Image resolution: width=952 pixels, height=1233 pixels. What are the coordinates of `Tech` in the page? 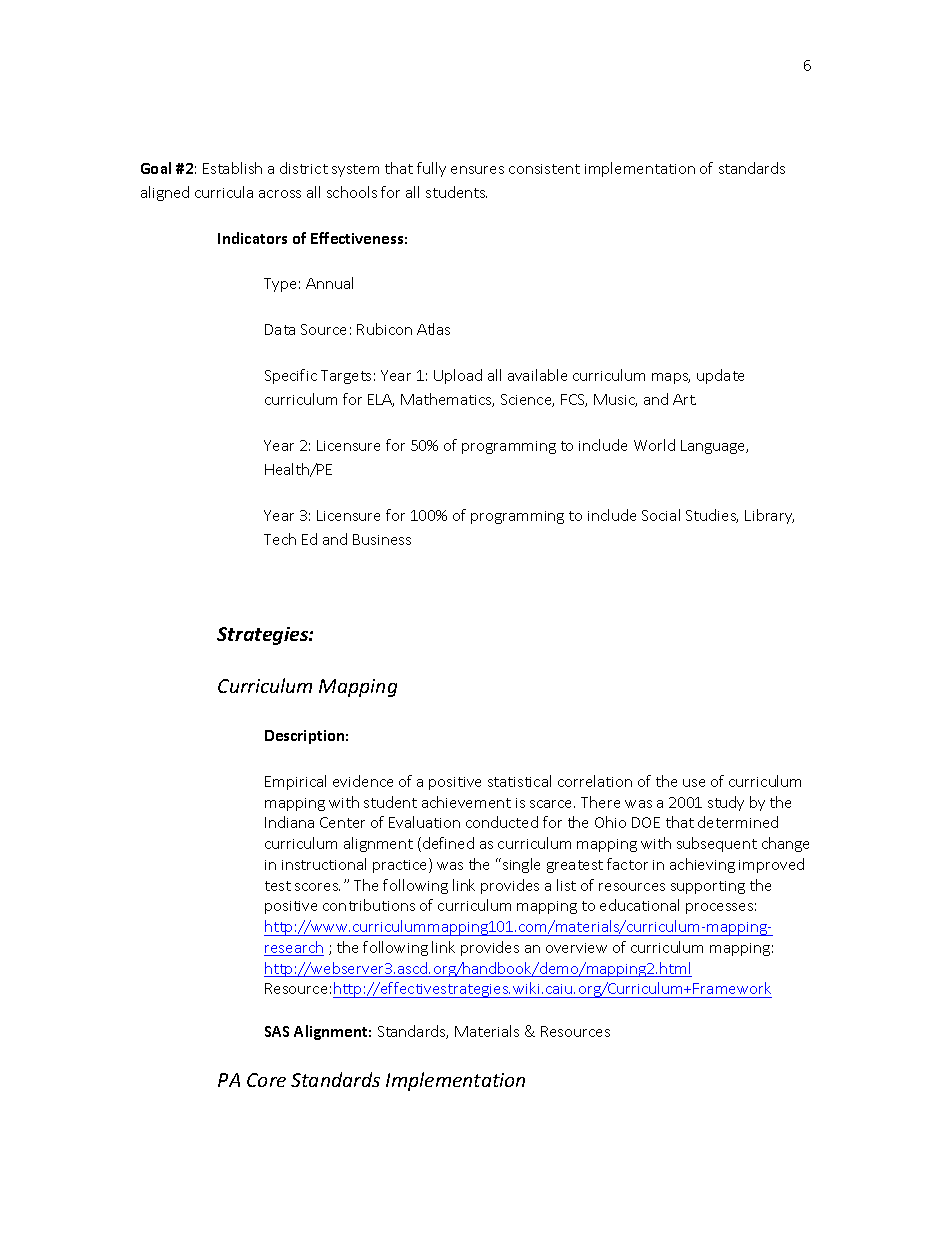 It's located at (280, 539).
